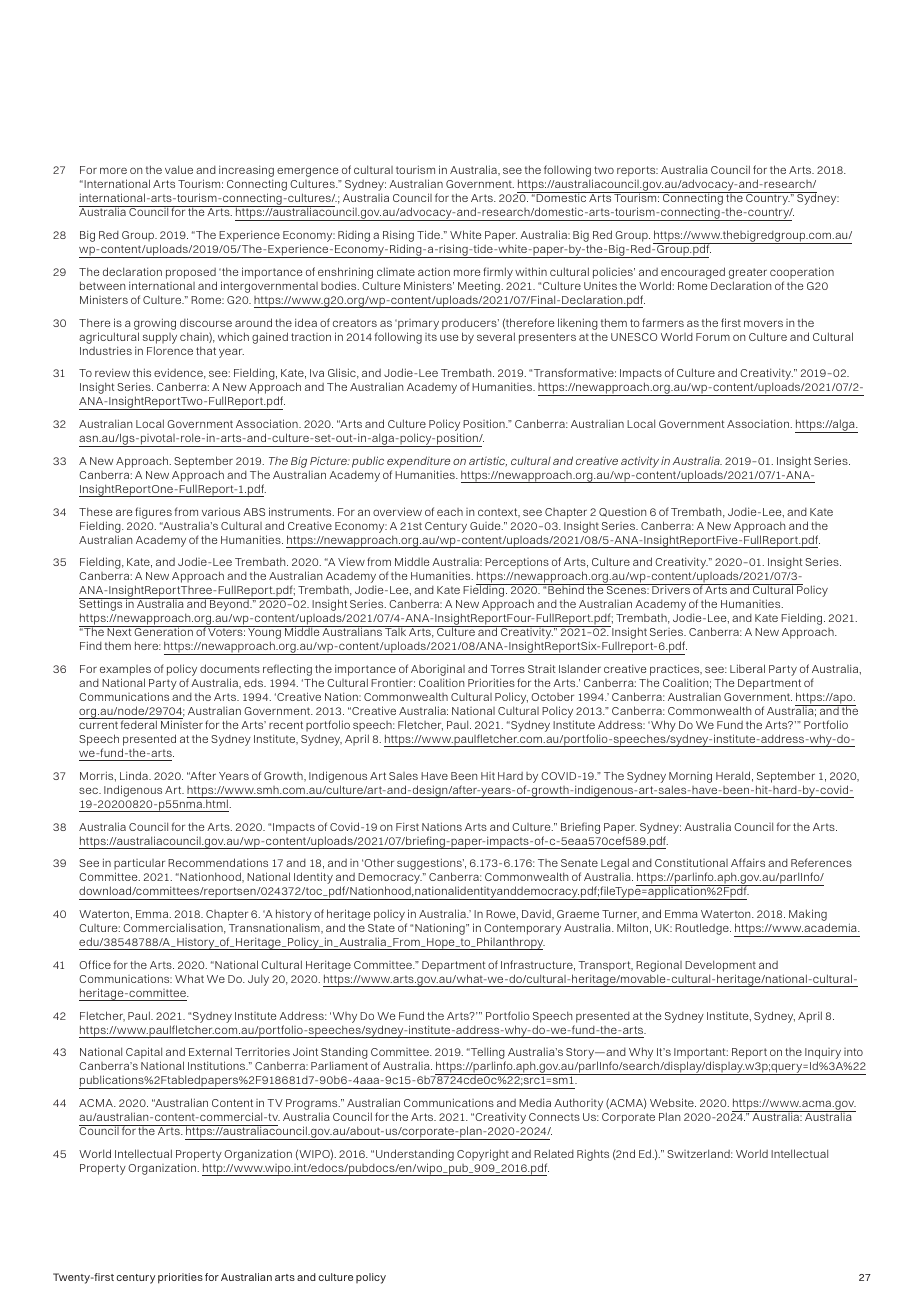  What do you see at coordinates (142, 372) in the screenshot?
I see `this` at bounding box center [142, 372].
